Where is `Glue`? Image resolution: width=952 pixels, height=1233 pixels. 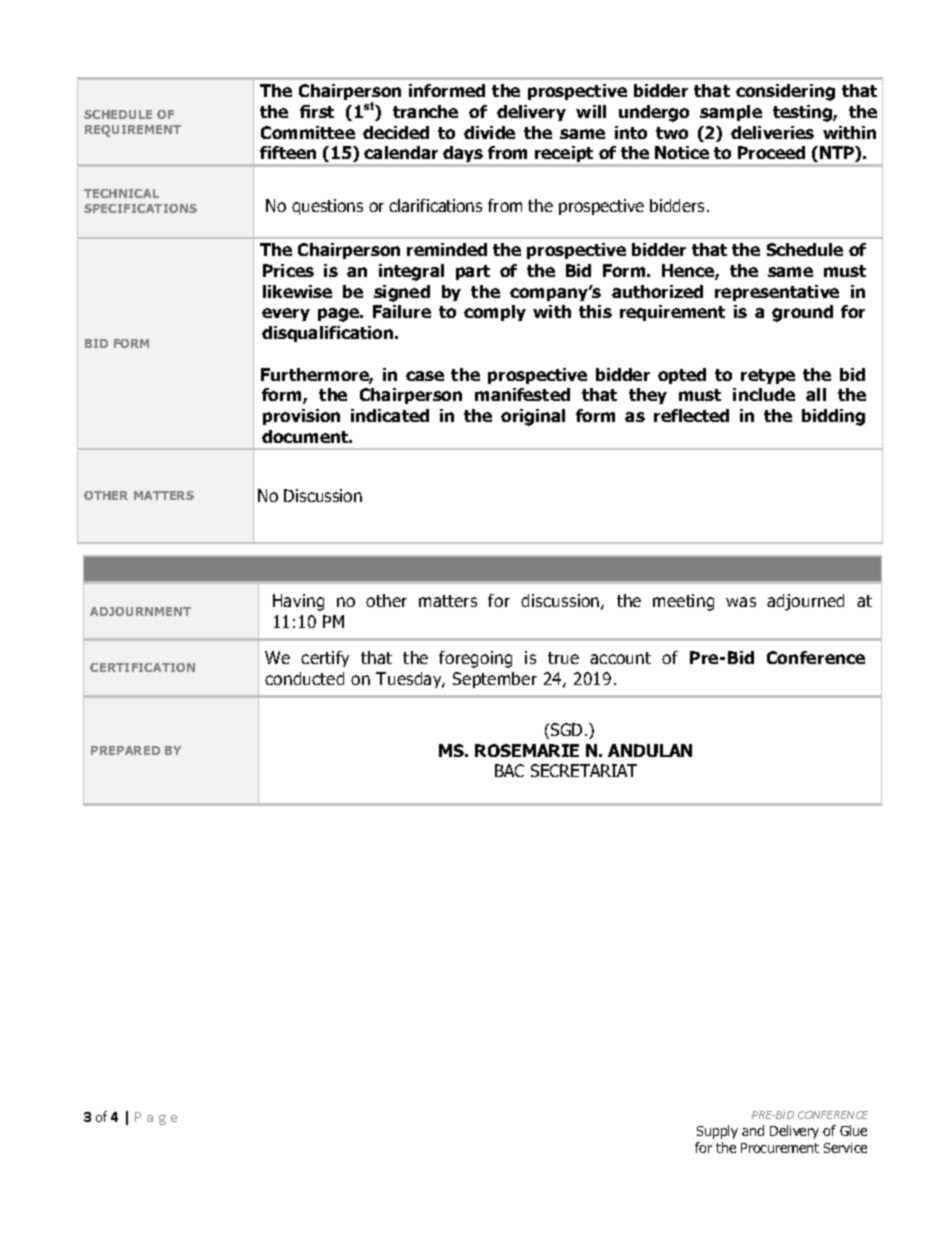
Glue is located at coordinates (853, 1130).
